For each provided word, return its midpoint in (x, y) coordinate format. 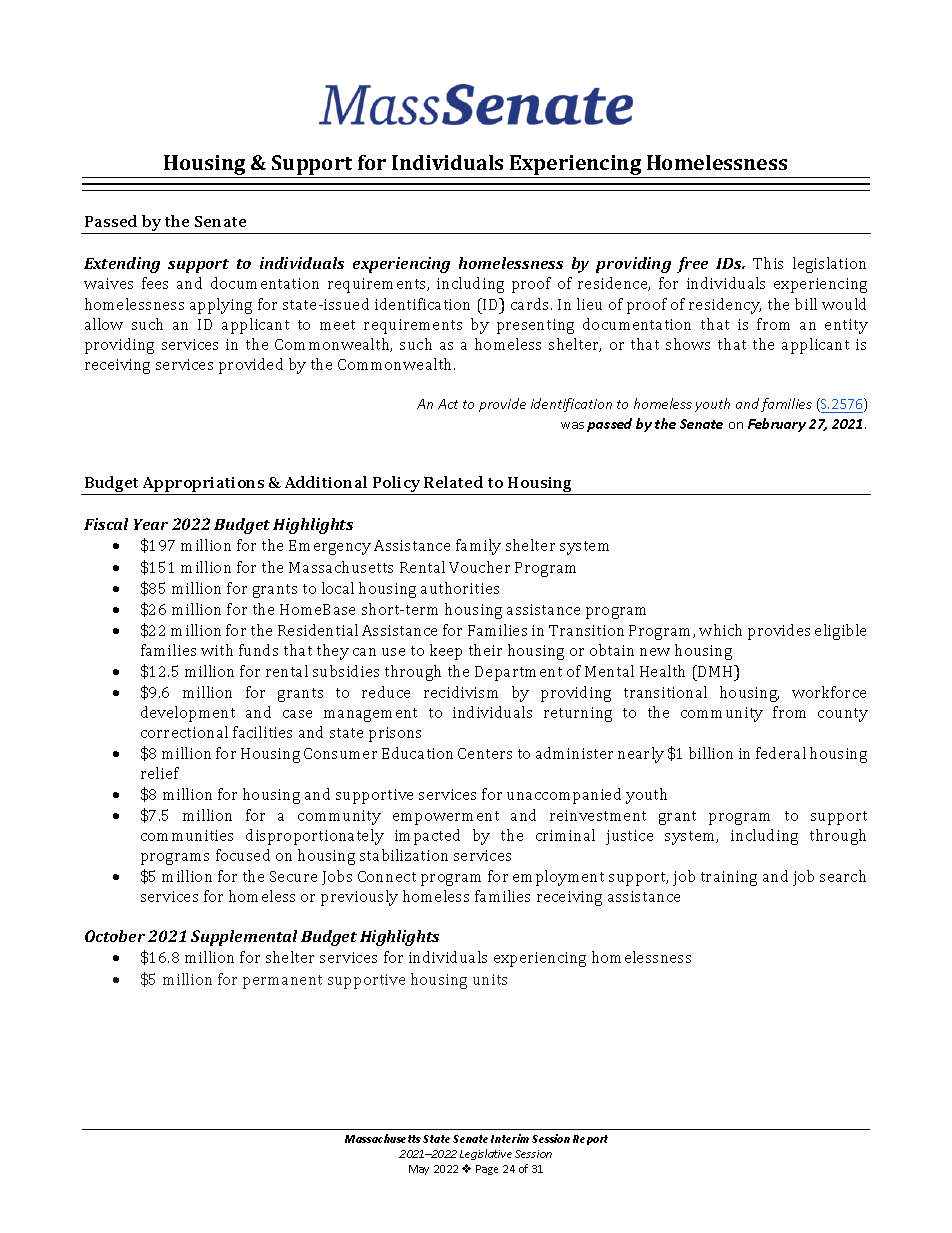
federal (781, 753)
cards (531, 304)
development (188, 714)
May (419, 1170)
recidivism (461, 692)
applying (221, 306)
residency (725, 306)
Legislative (486, 1154)
